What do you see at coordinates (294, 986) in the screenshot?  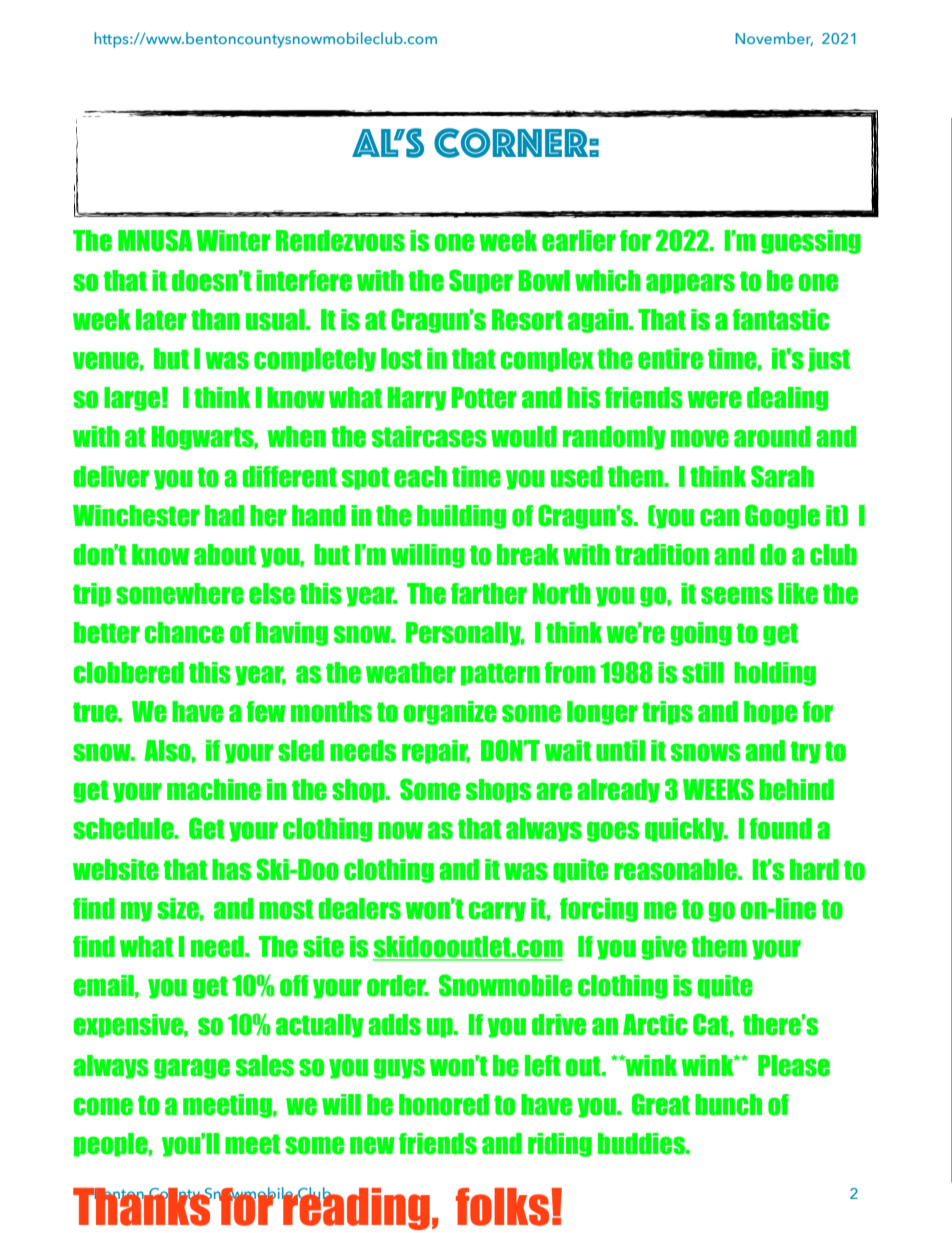 I see `off` at bounding box center [294, 986].
